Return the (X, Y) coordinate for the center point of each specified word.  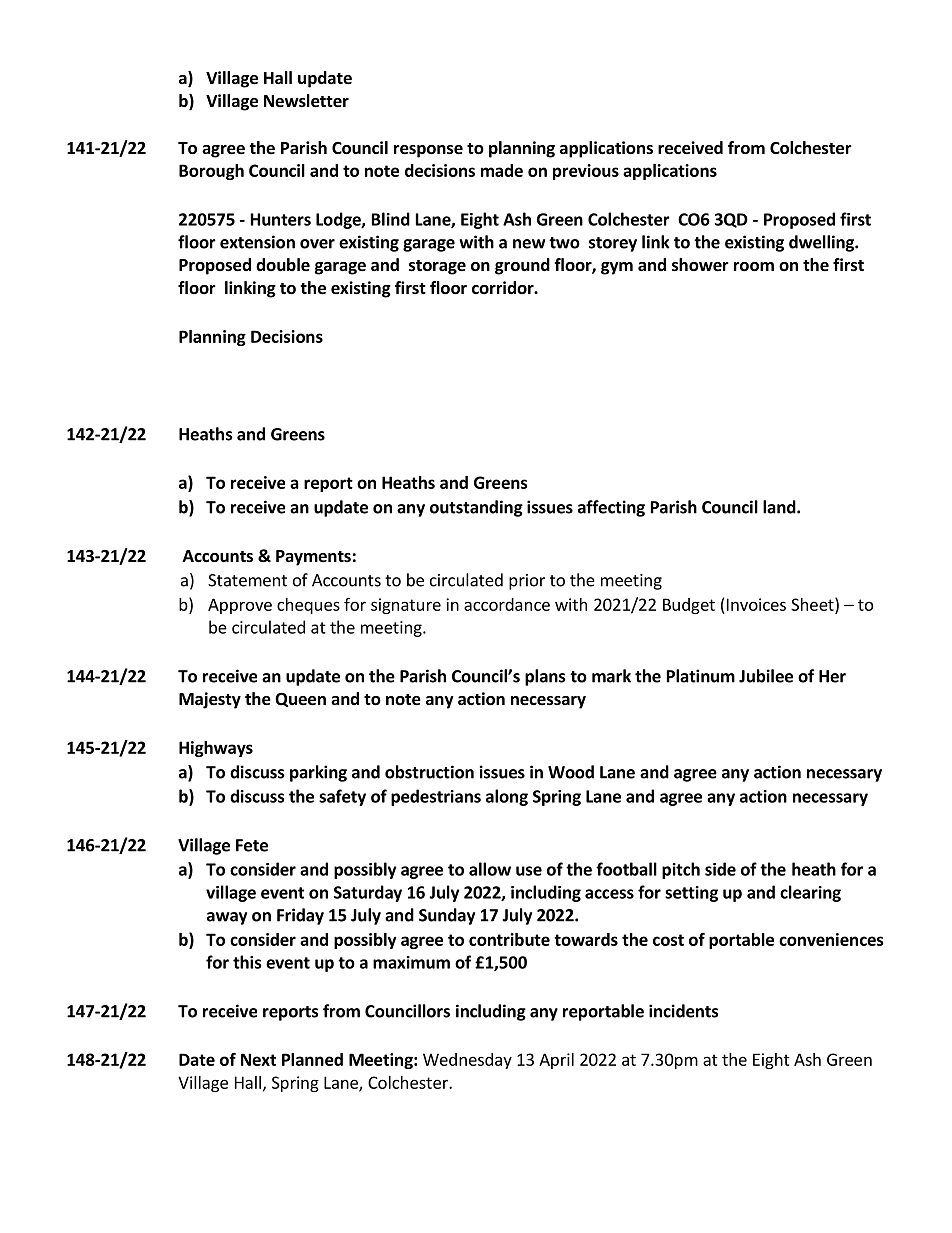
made (502, 170)
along (507, 797)
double (283, 265)
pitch (681, 870)
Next (258, 1059)
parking (318, 773)
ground (522, 266)
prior (527, 582)
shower (700, 265)
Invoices (756, 604)
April (556, 1061)
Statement (247, 580)
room (754, 267)
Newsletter (306, 101)
